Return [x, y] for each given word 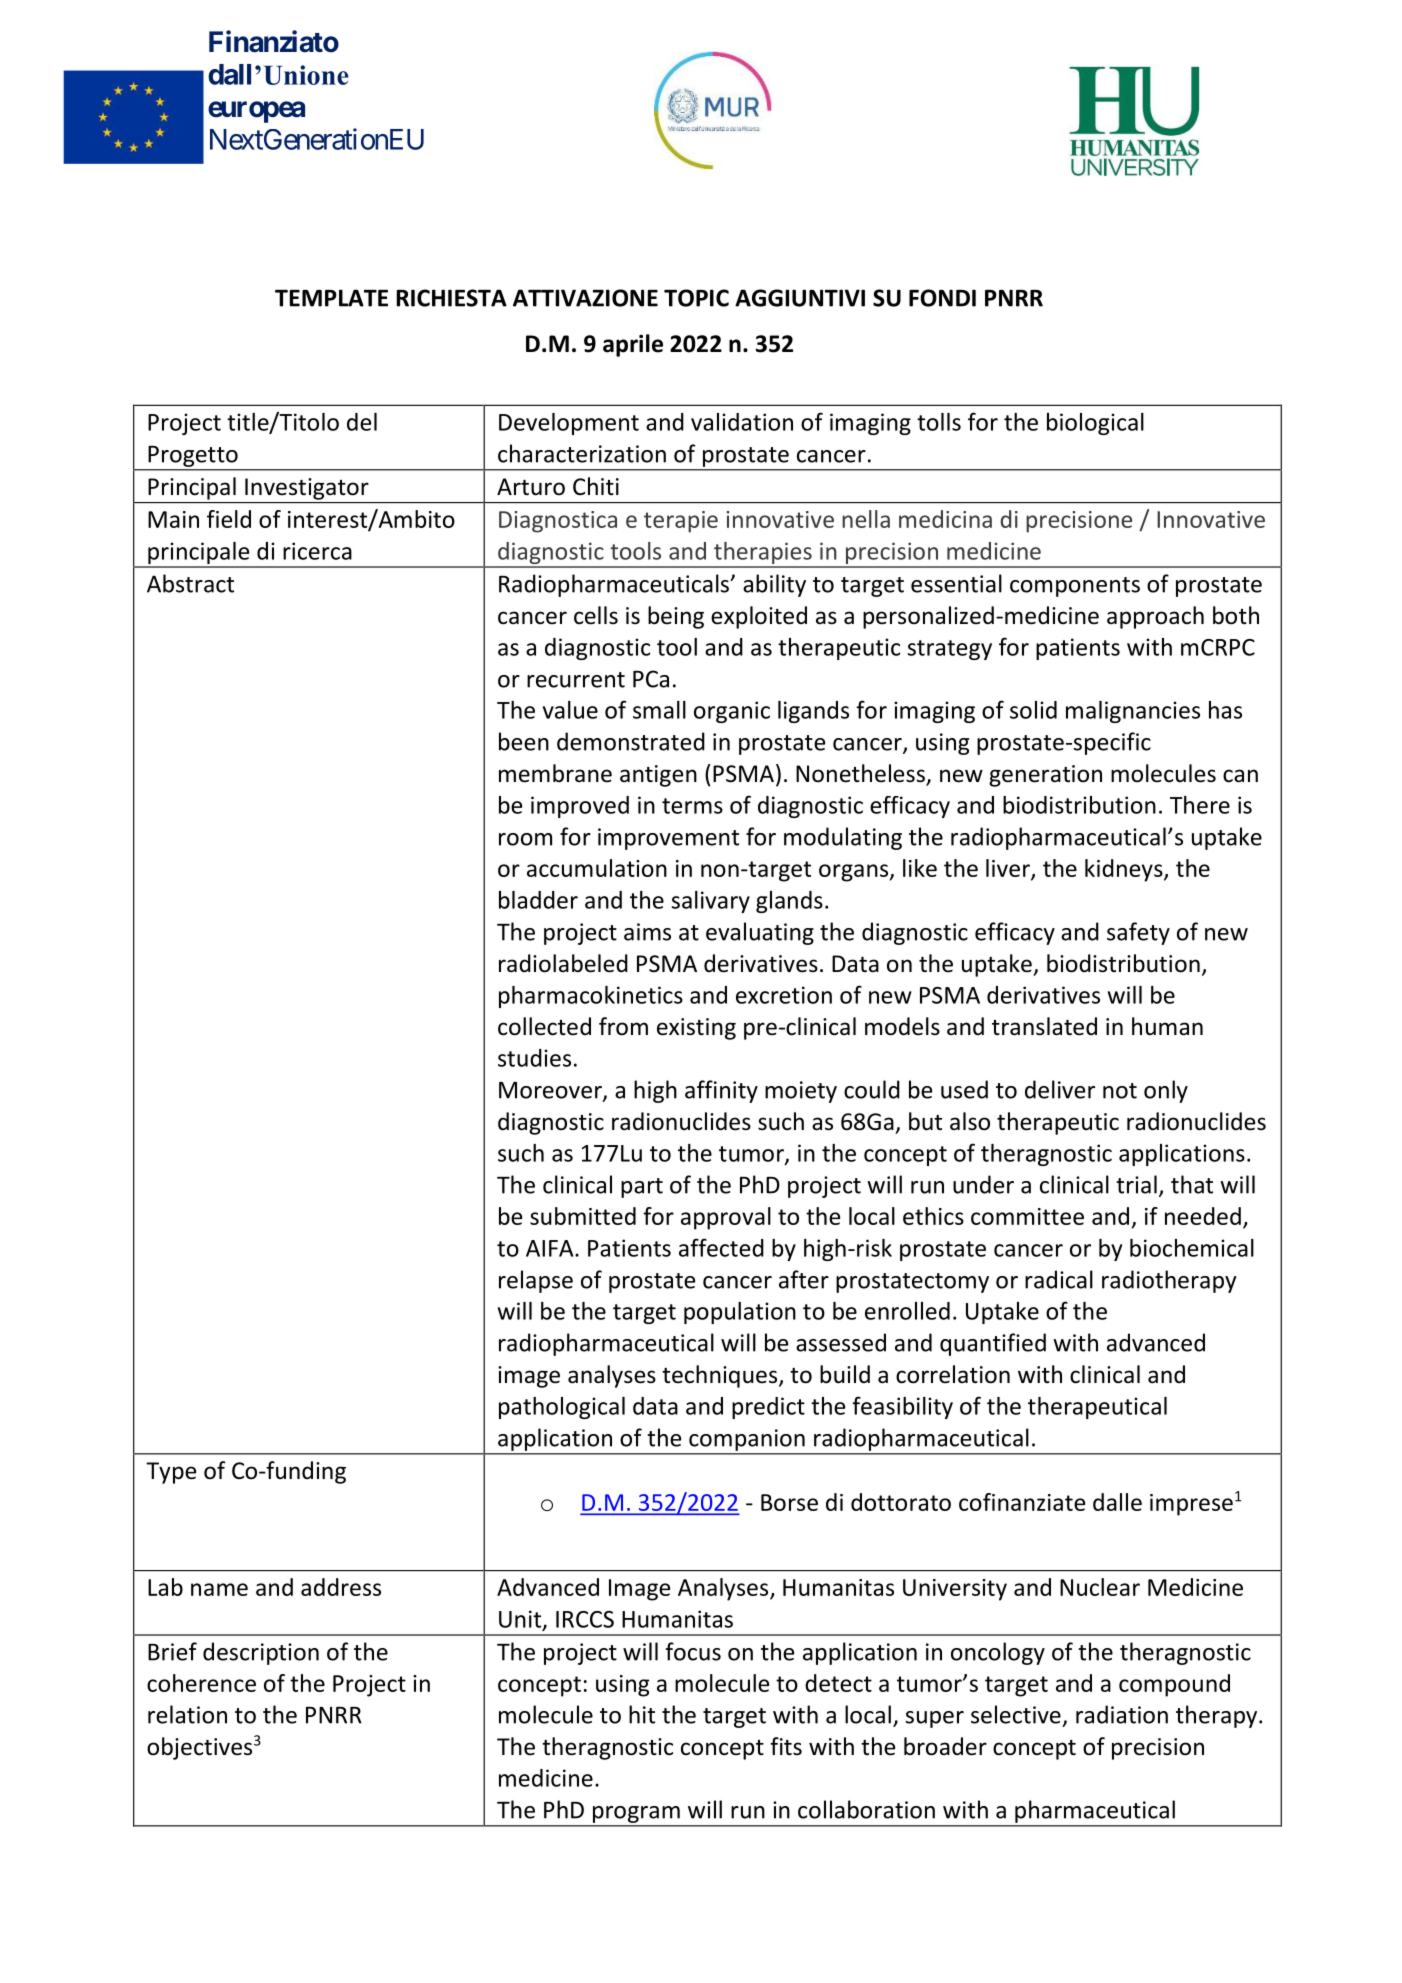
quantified [993, 1344]
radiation [1122, 1714]
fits [786, 1746]
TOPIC [696, 298]
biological [1095, 424]
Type [171, 1473]
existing [696, 1029]
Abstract [190, 583]
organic [732, 712]
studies [534, 1058]
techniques [719, 1376]
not [1120, 1091]
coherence [201, 1683]
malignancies [1133, 712]
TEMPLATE [331, 298]
